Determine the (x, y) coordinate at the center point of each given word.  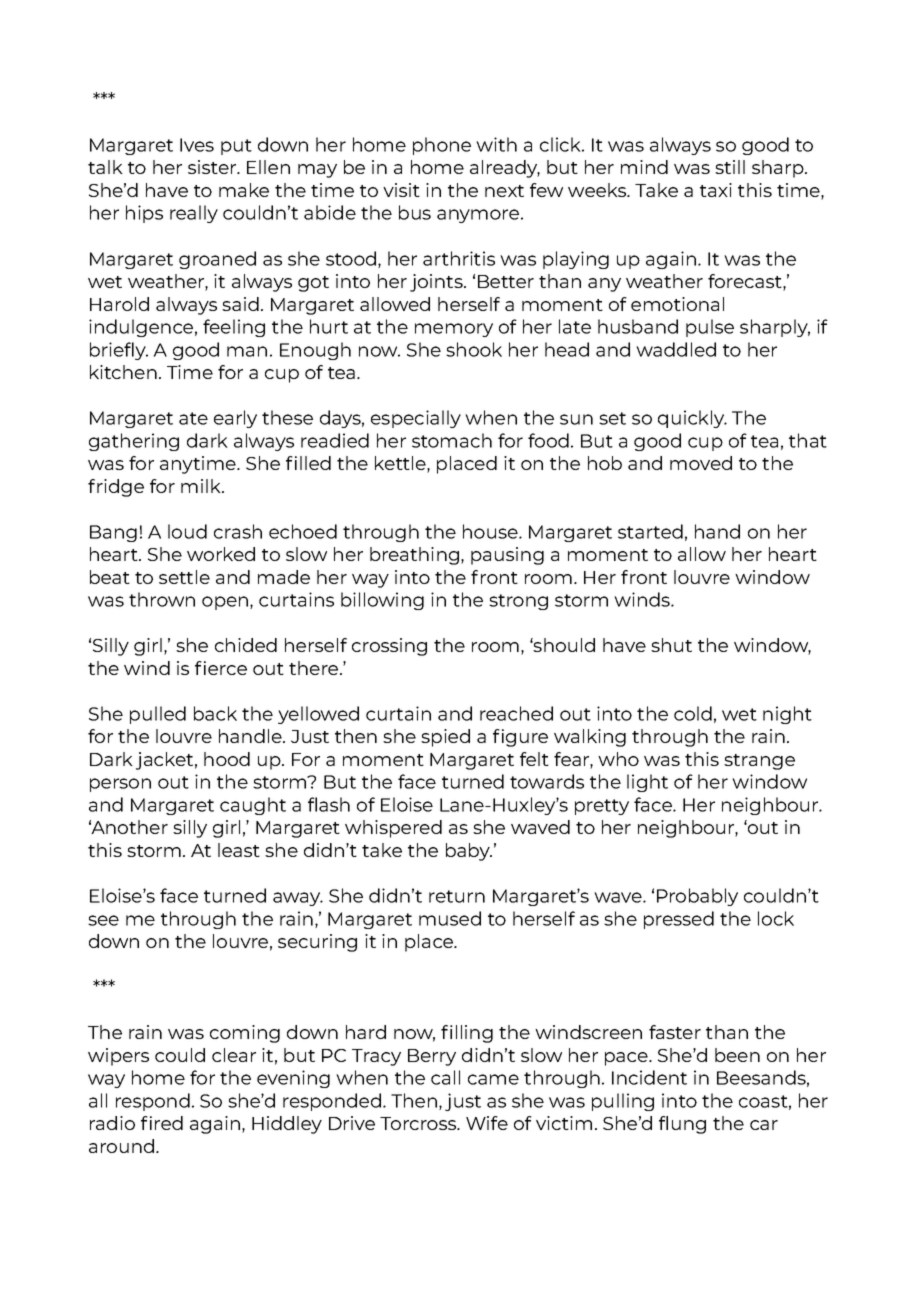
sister (213, 167)
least (239, 850)
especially (416, 419)
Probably (697, 897)
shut (671, 645)
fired (162, 1123)
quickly (692, 419)
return (457, 896)
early (235, 419)
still (730, 167)
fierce (221, 668)
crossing (389, 647)
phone (442, 146)
